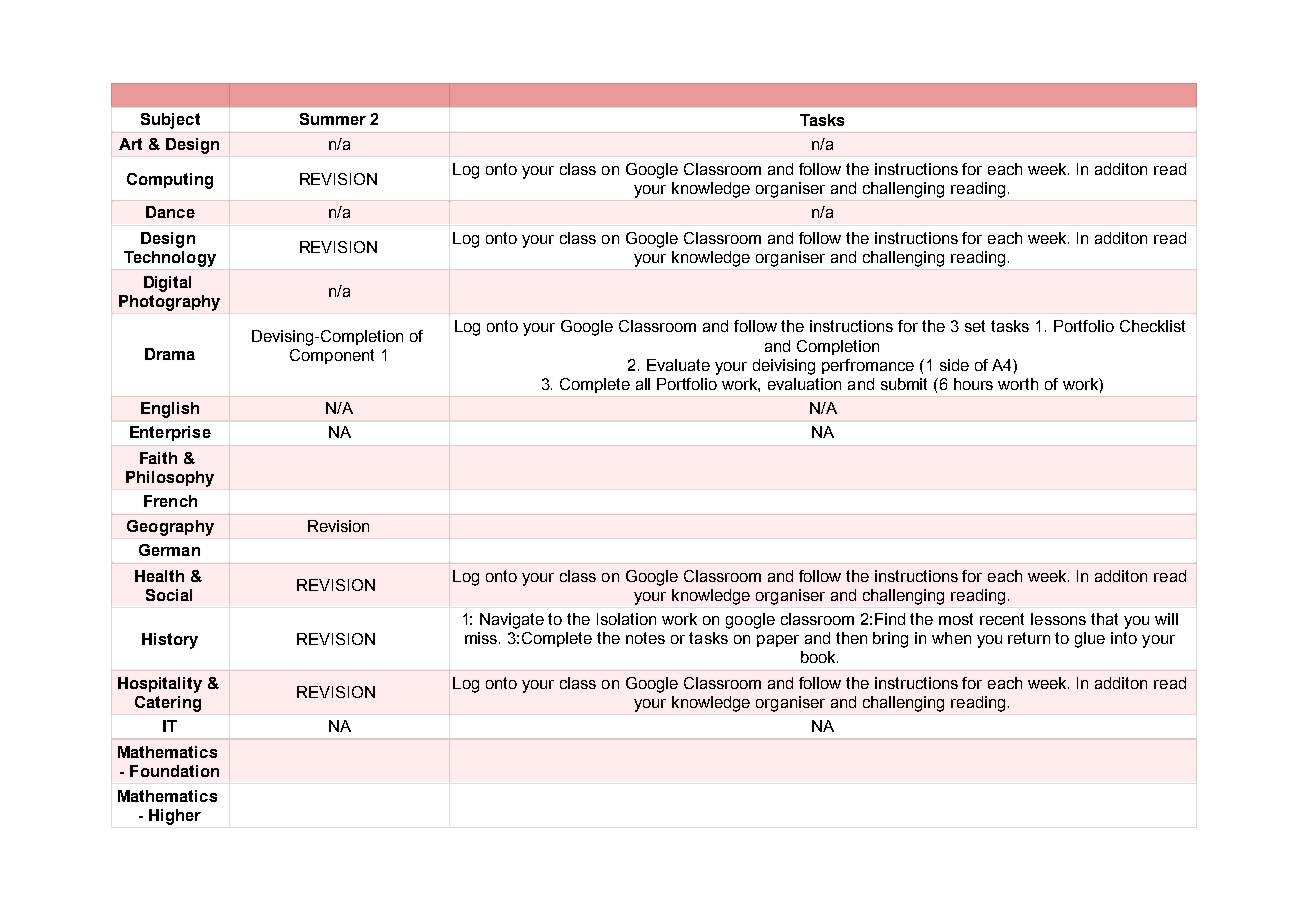 This image has width=1308, height=924. Describe the element at coordinates (1029, 638) in the image. I see `return` at that location.
